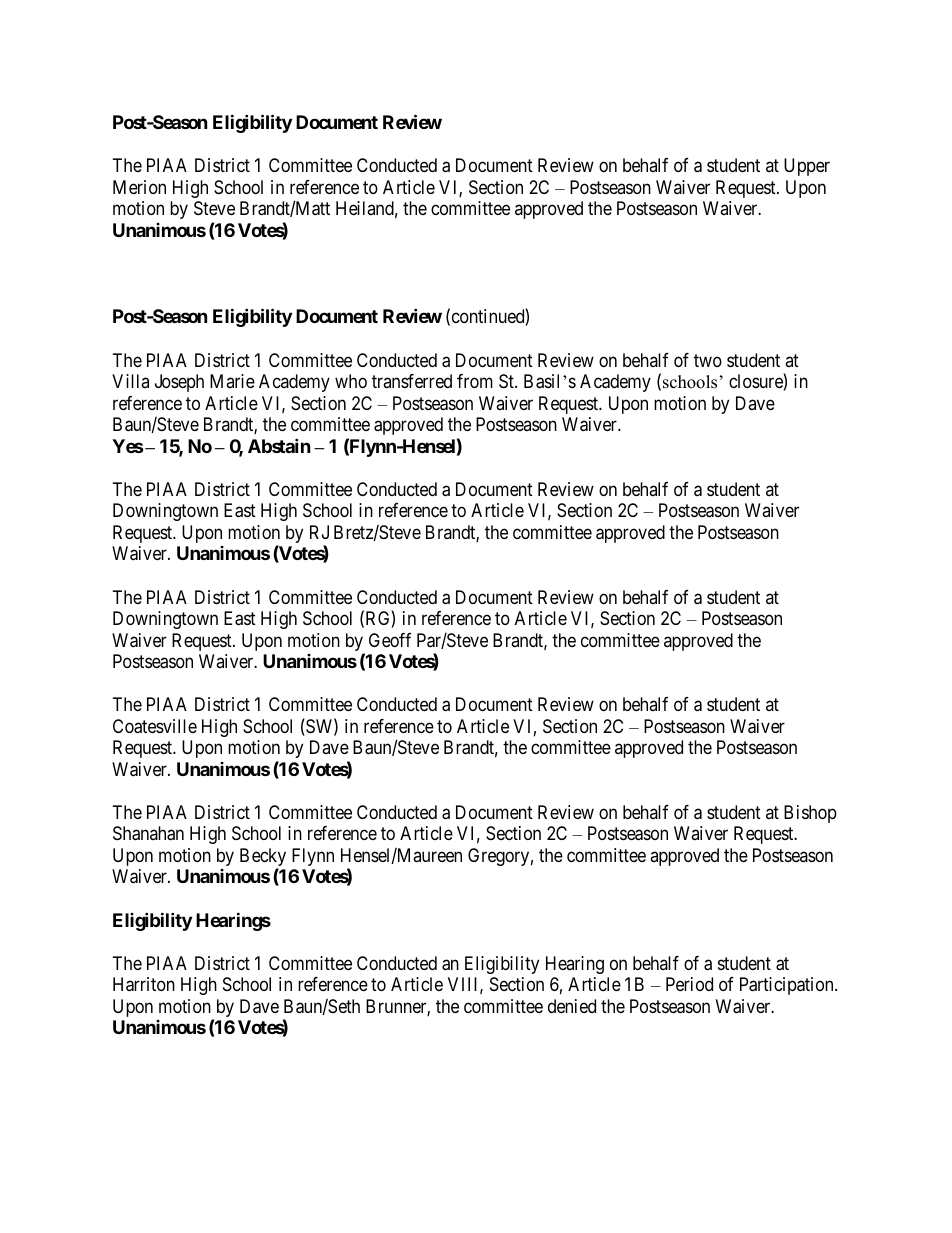 The width and height of the page is (952, 1233). Describe the element at coordinates (232, 381) in the page. I see `Marie` at that location.
